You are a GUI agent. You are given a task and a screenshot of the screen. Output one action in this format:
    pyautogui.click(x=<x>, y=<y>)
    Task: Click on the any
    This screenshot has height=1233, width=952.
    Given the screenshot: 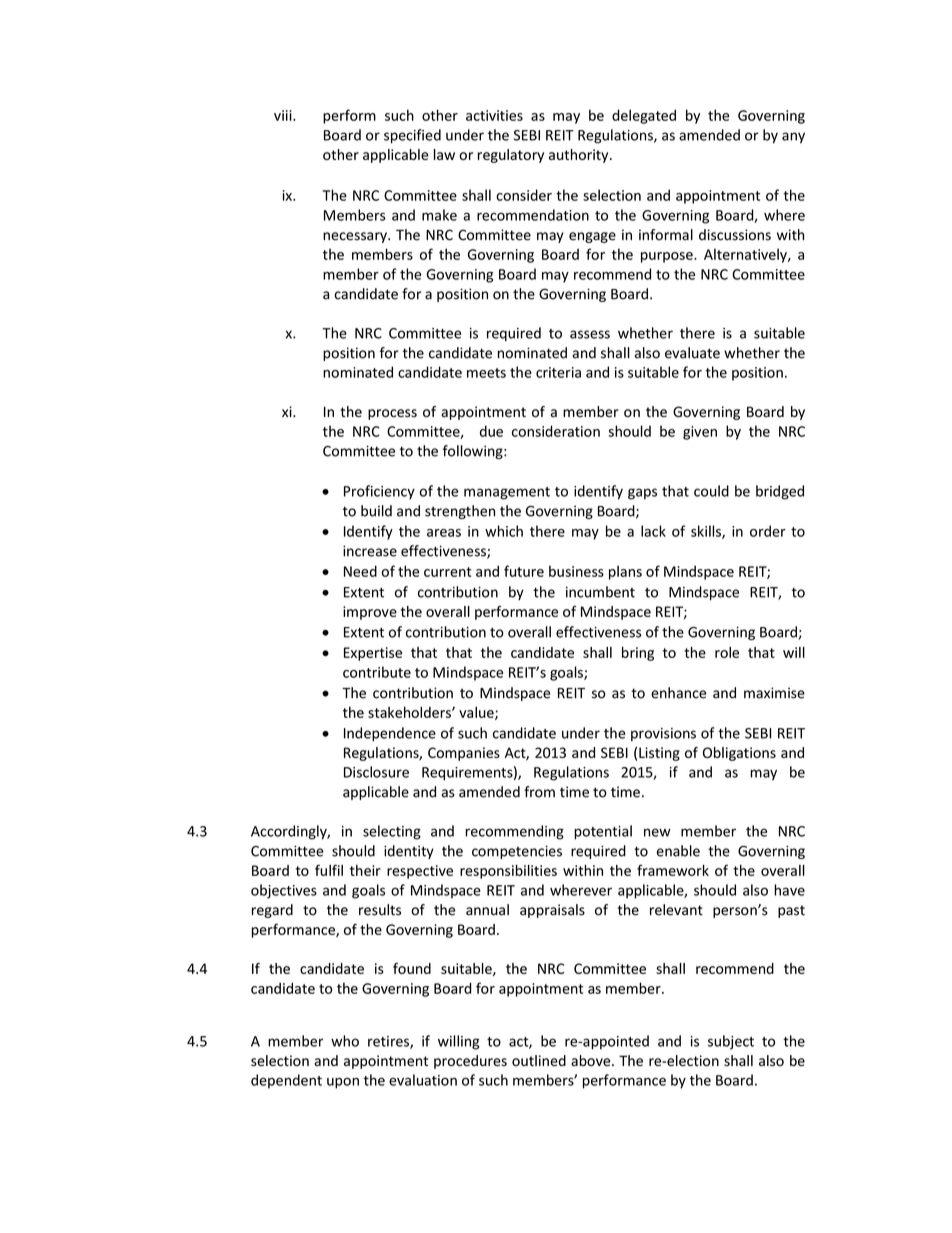 What is the action you would take?
    pyautogui.click(x=793, y=137)
